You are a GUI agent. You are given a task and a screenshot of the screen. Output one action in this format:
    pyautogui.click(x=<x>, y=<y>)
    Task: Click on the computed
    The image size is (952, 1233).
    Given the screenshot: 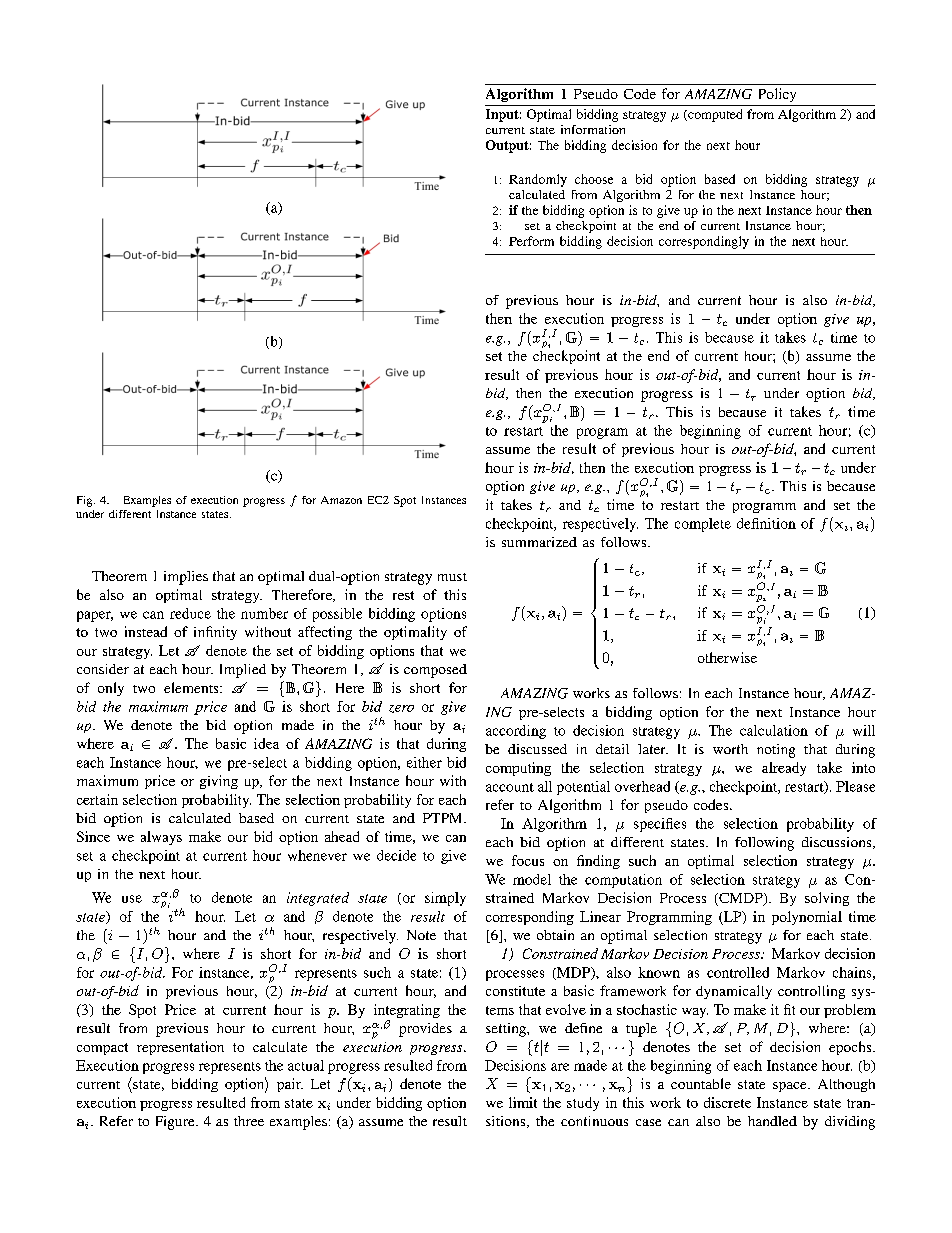 What is the action you would take?
    pyautogui.click(x=714, y=115)
